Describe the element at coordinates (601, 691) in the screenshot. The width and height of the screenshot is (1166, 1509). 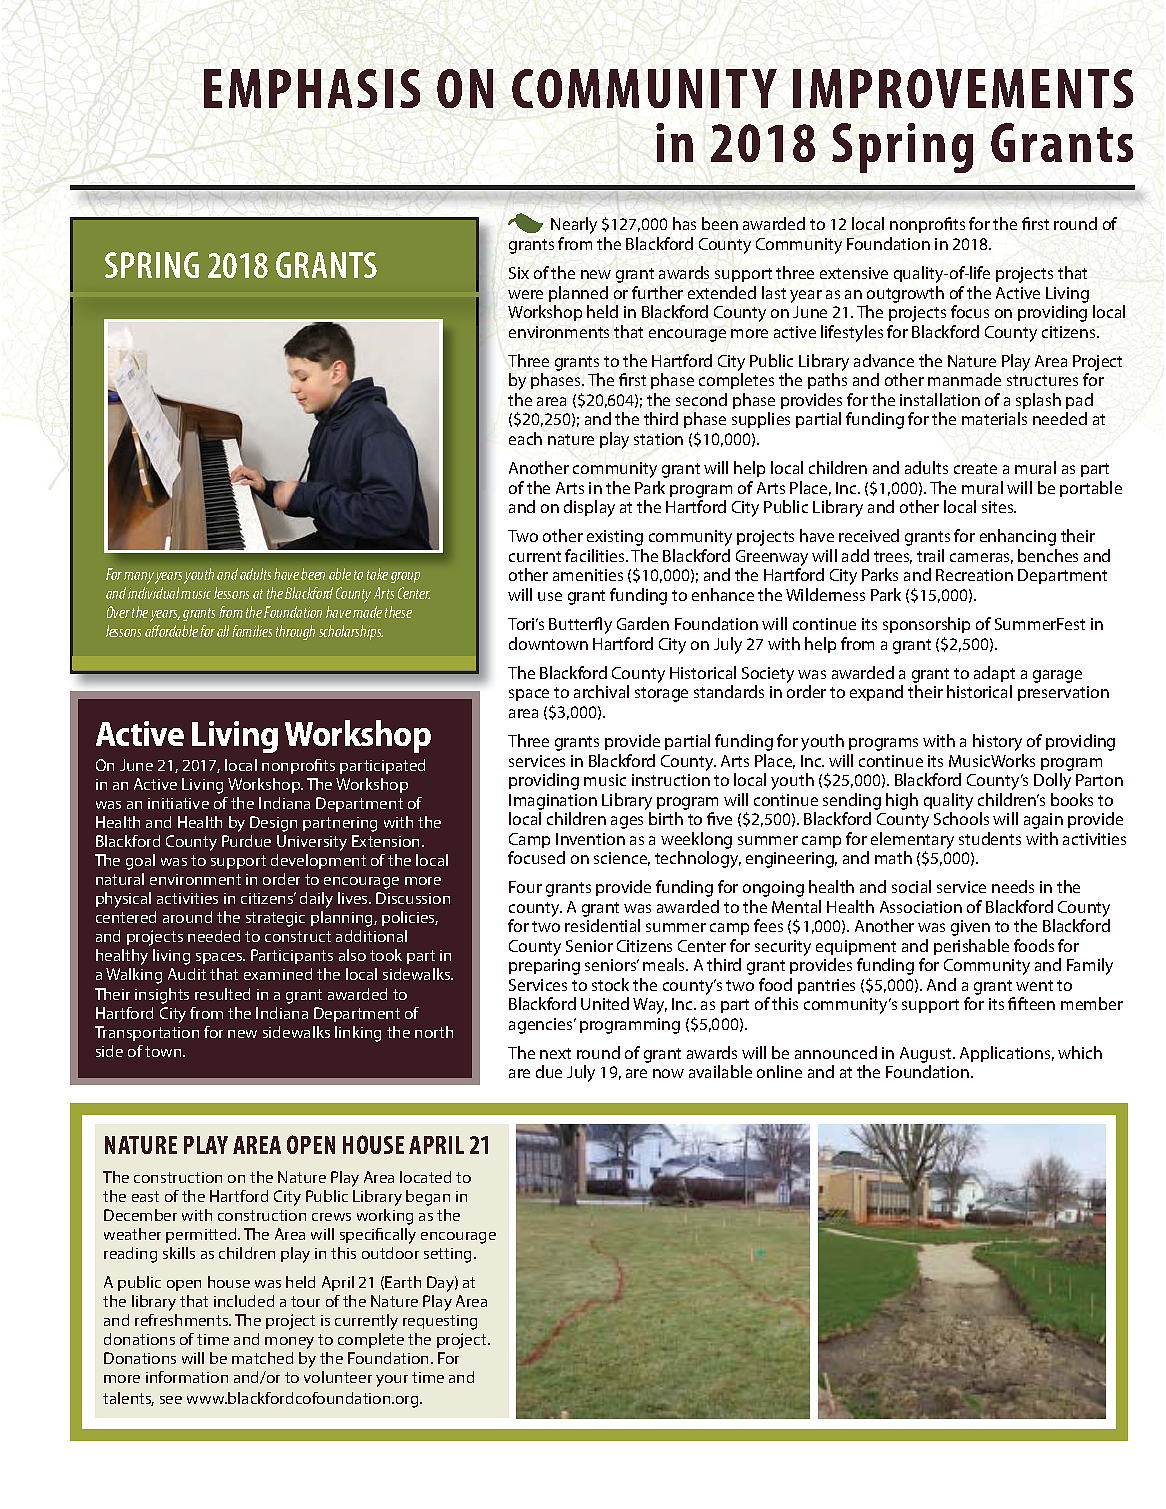
I see `archival` at that location.
